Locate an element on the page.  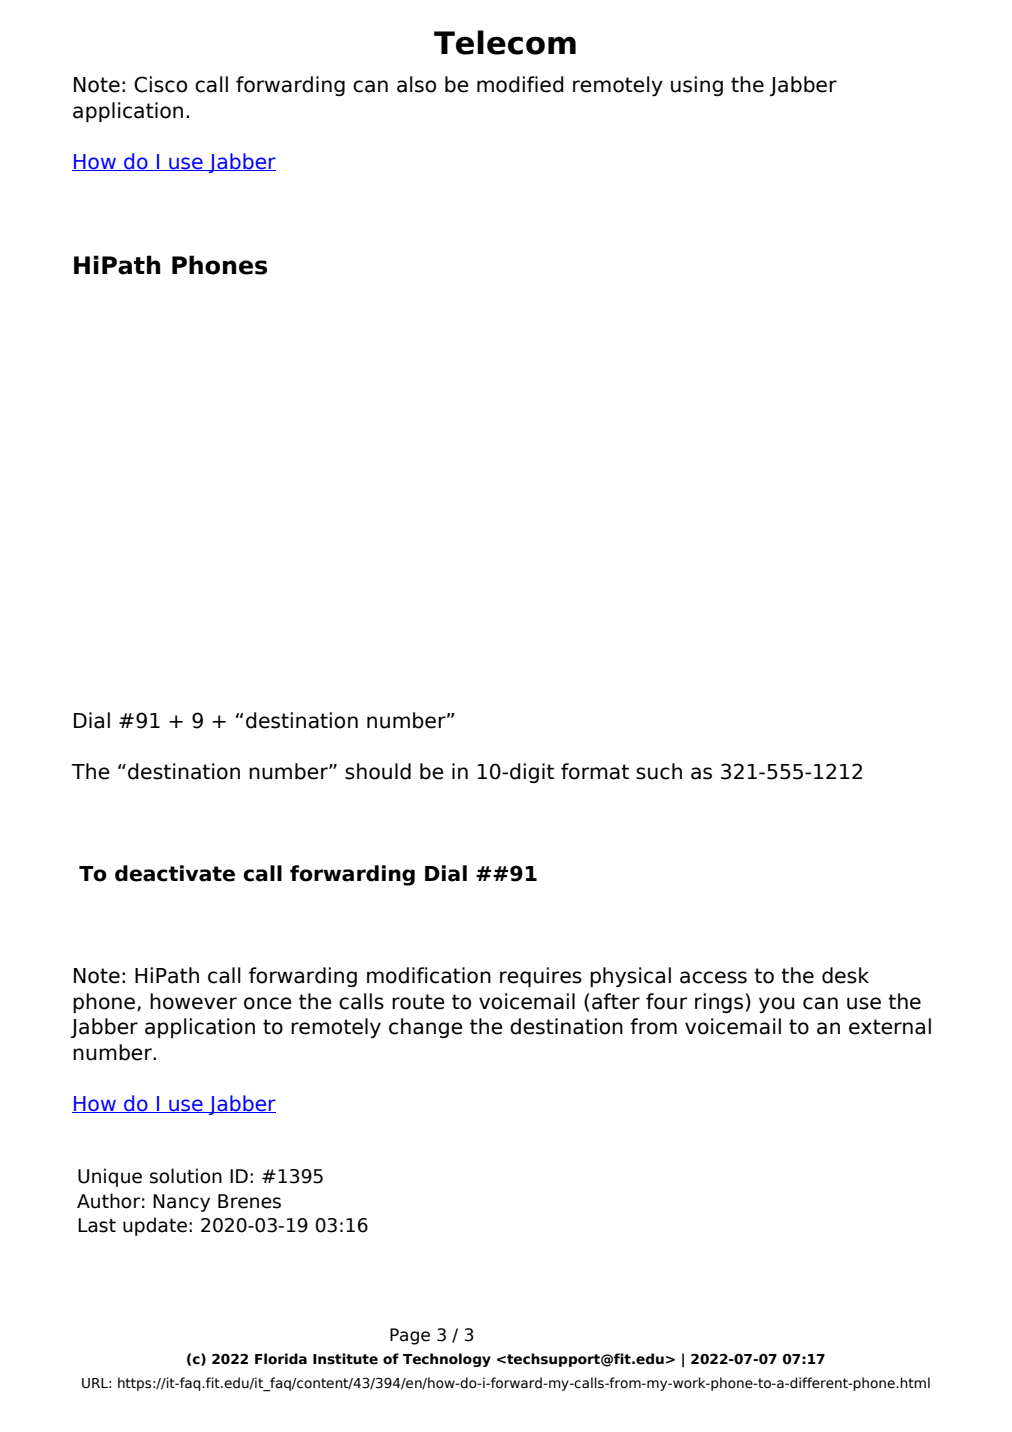
such is located at coordinates (659, 771).
